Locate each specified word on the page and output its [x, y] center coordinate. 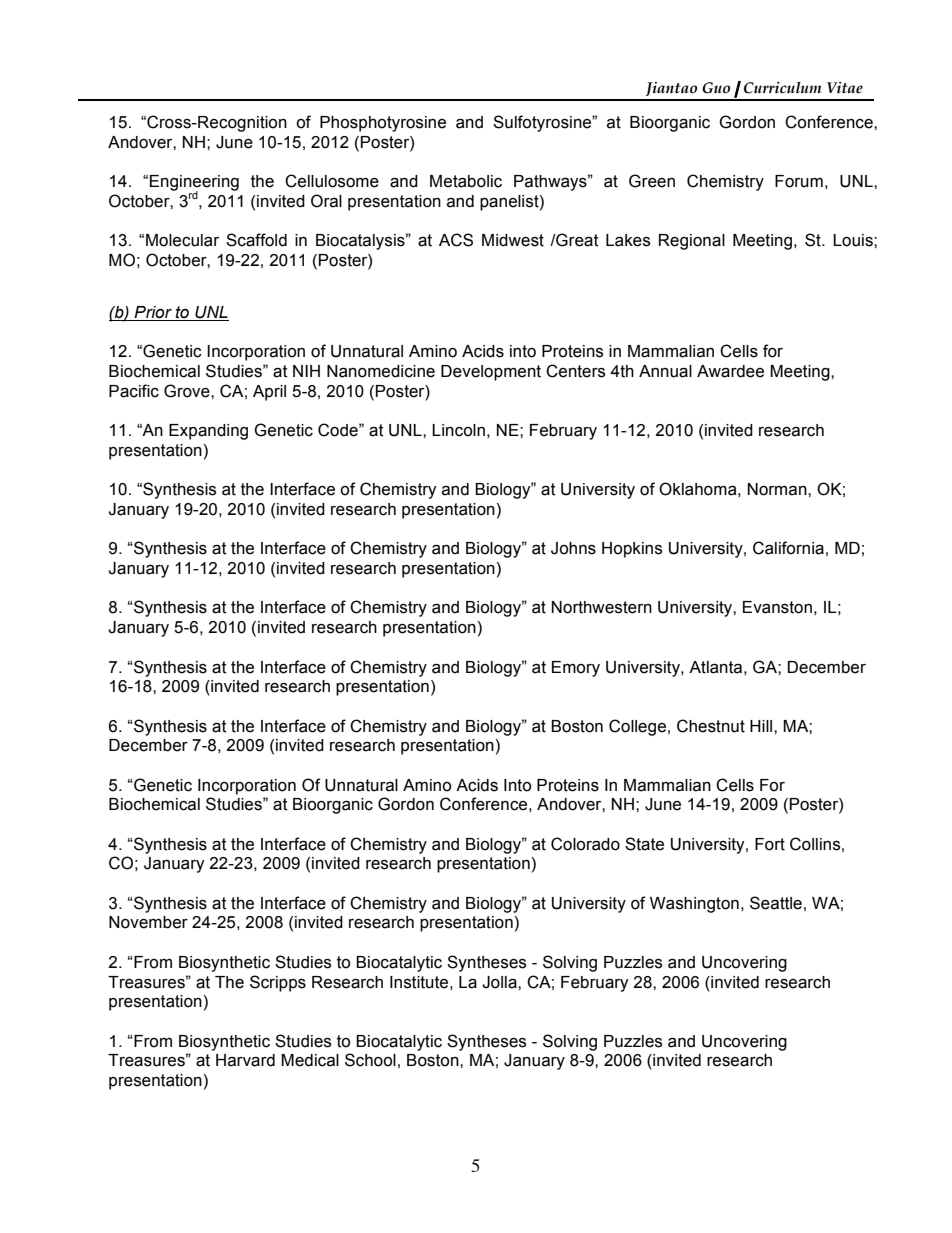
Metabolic [466, 181]
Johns [573, 548]
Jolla [500, 982]
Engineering [194, 184]
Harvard [245, 1060]
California [788, 548]
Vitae [845, 88]
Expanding [208, 432]
